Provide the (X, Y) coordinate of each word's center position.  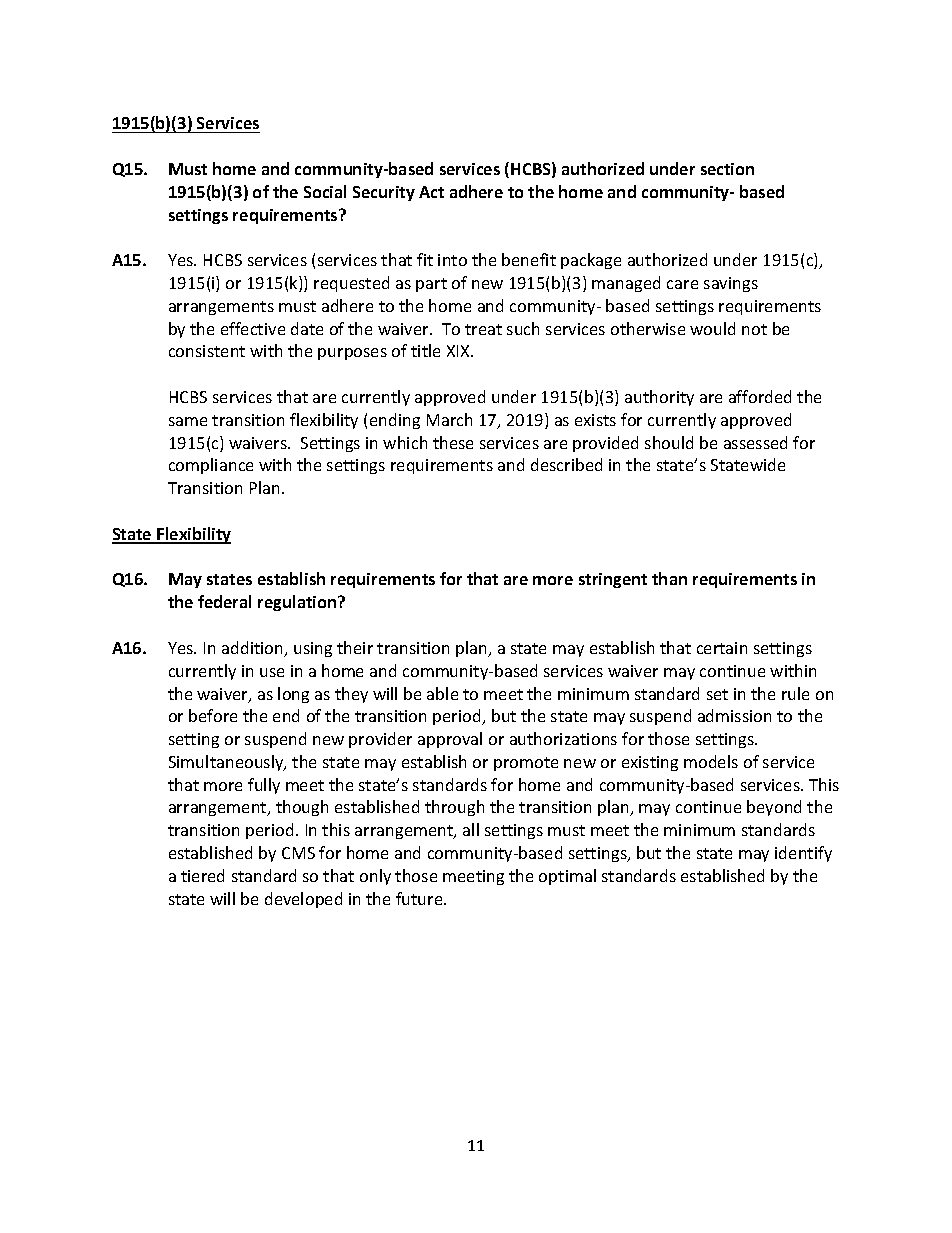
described (566, 464)
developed (303, 900)
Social (325, 191)
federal (224, 601)
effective (253, 328)
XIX (459, 351)
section (727, 169)
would (712, 328)
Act (431, 192)
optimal (567, 877)
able (442, 693)
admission (734, 715)
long (293, 695)
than (669, 578)
